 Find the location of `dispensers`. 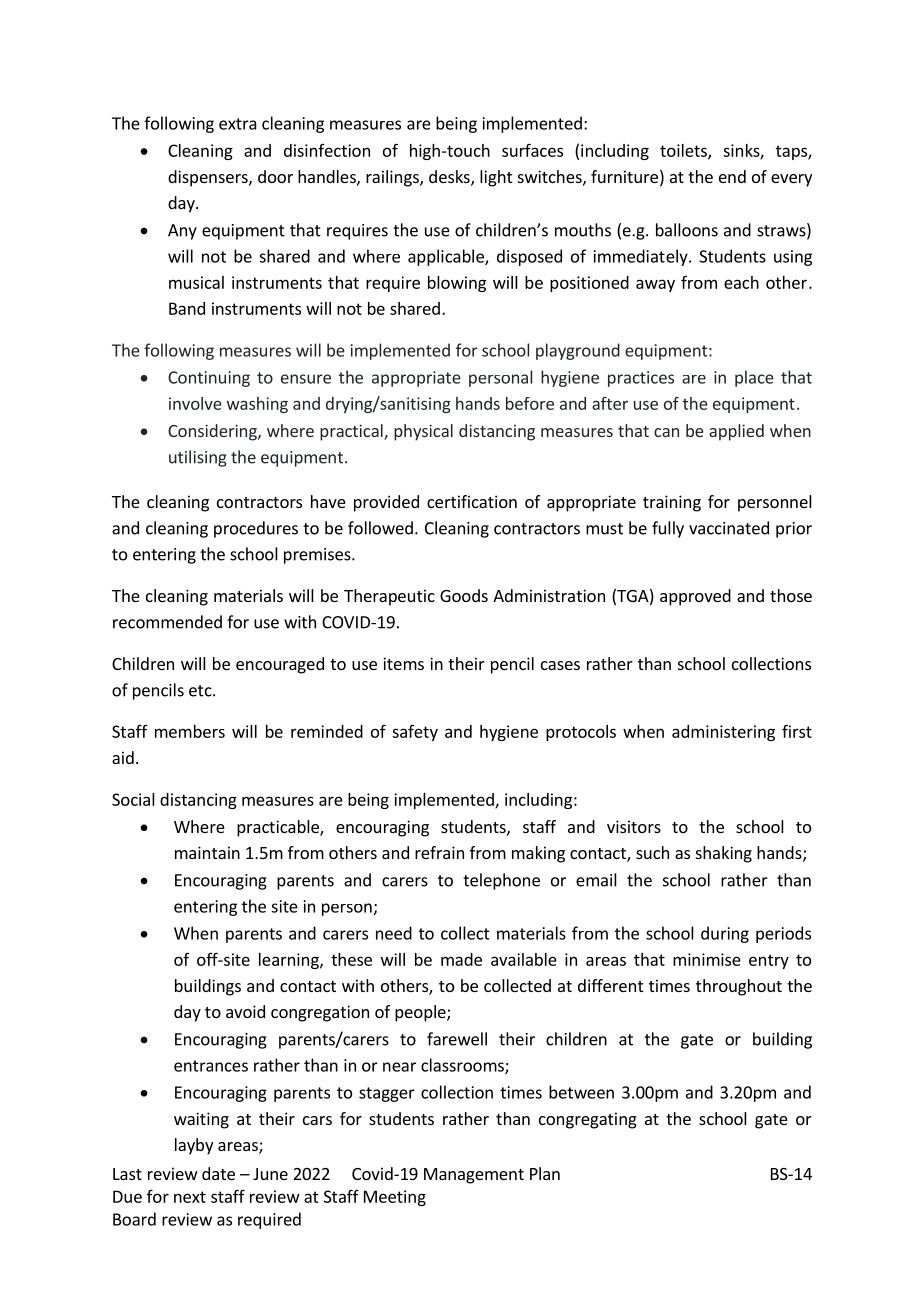

dispensers is located at coordinates (209, 178).
